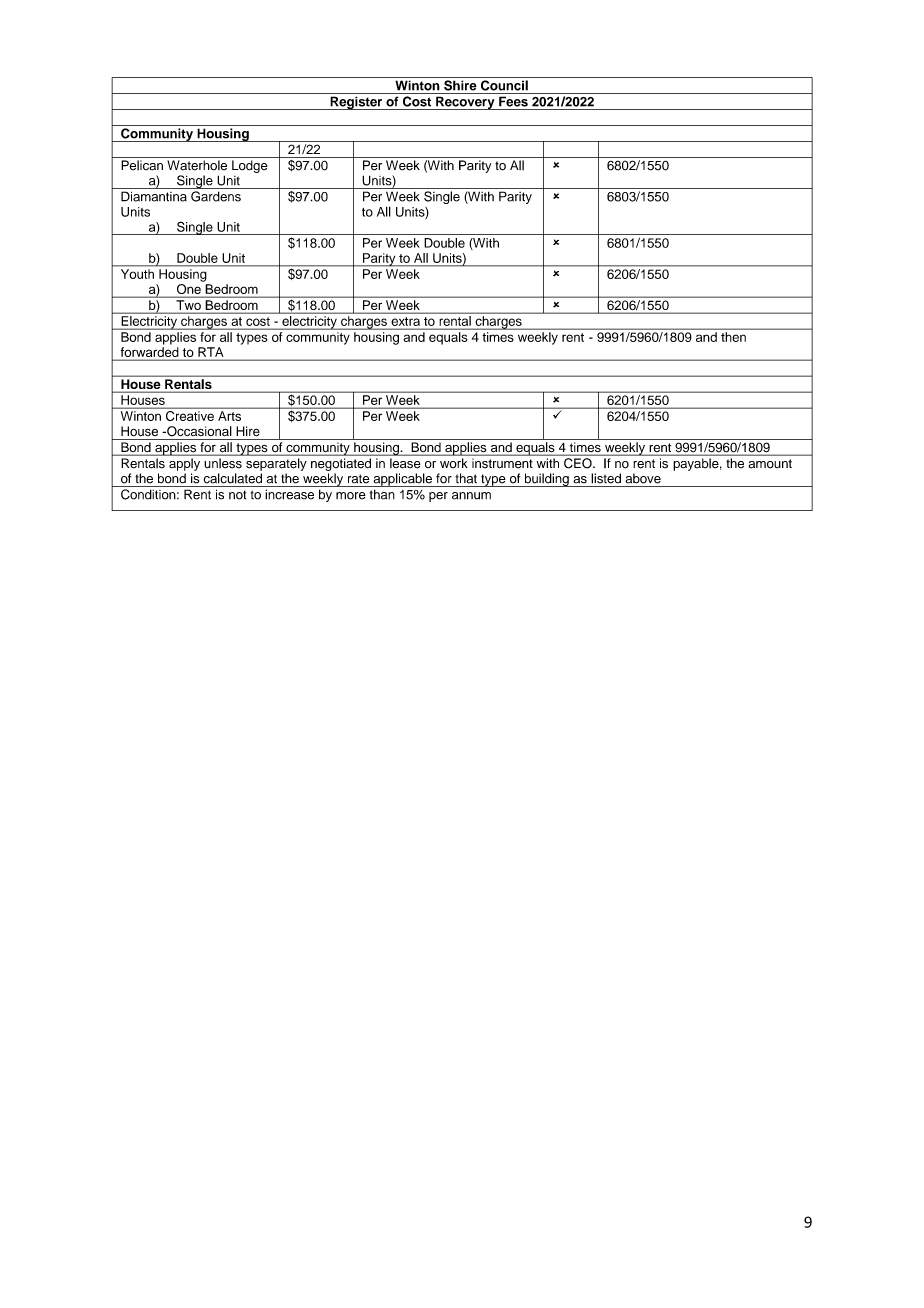 The image size is (924, 1308). What do you see at coordinates (190, 416) in the page?
I see `Creative` at bounding box center [190, 416].
